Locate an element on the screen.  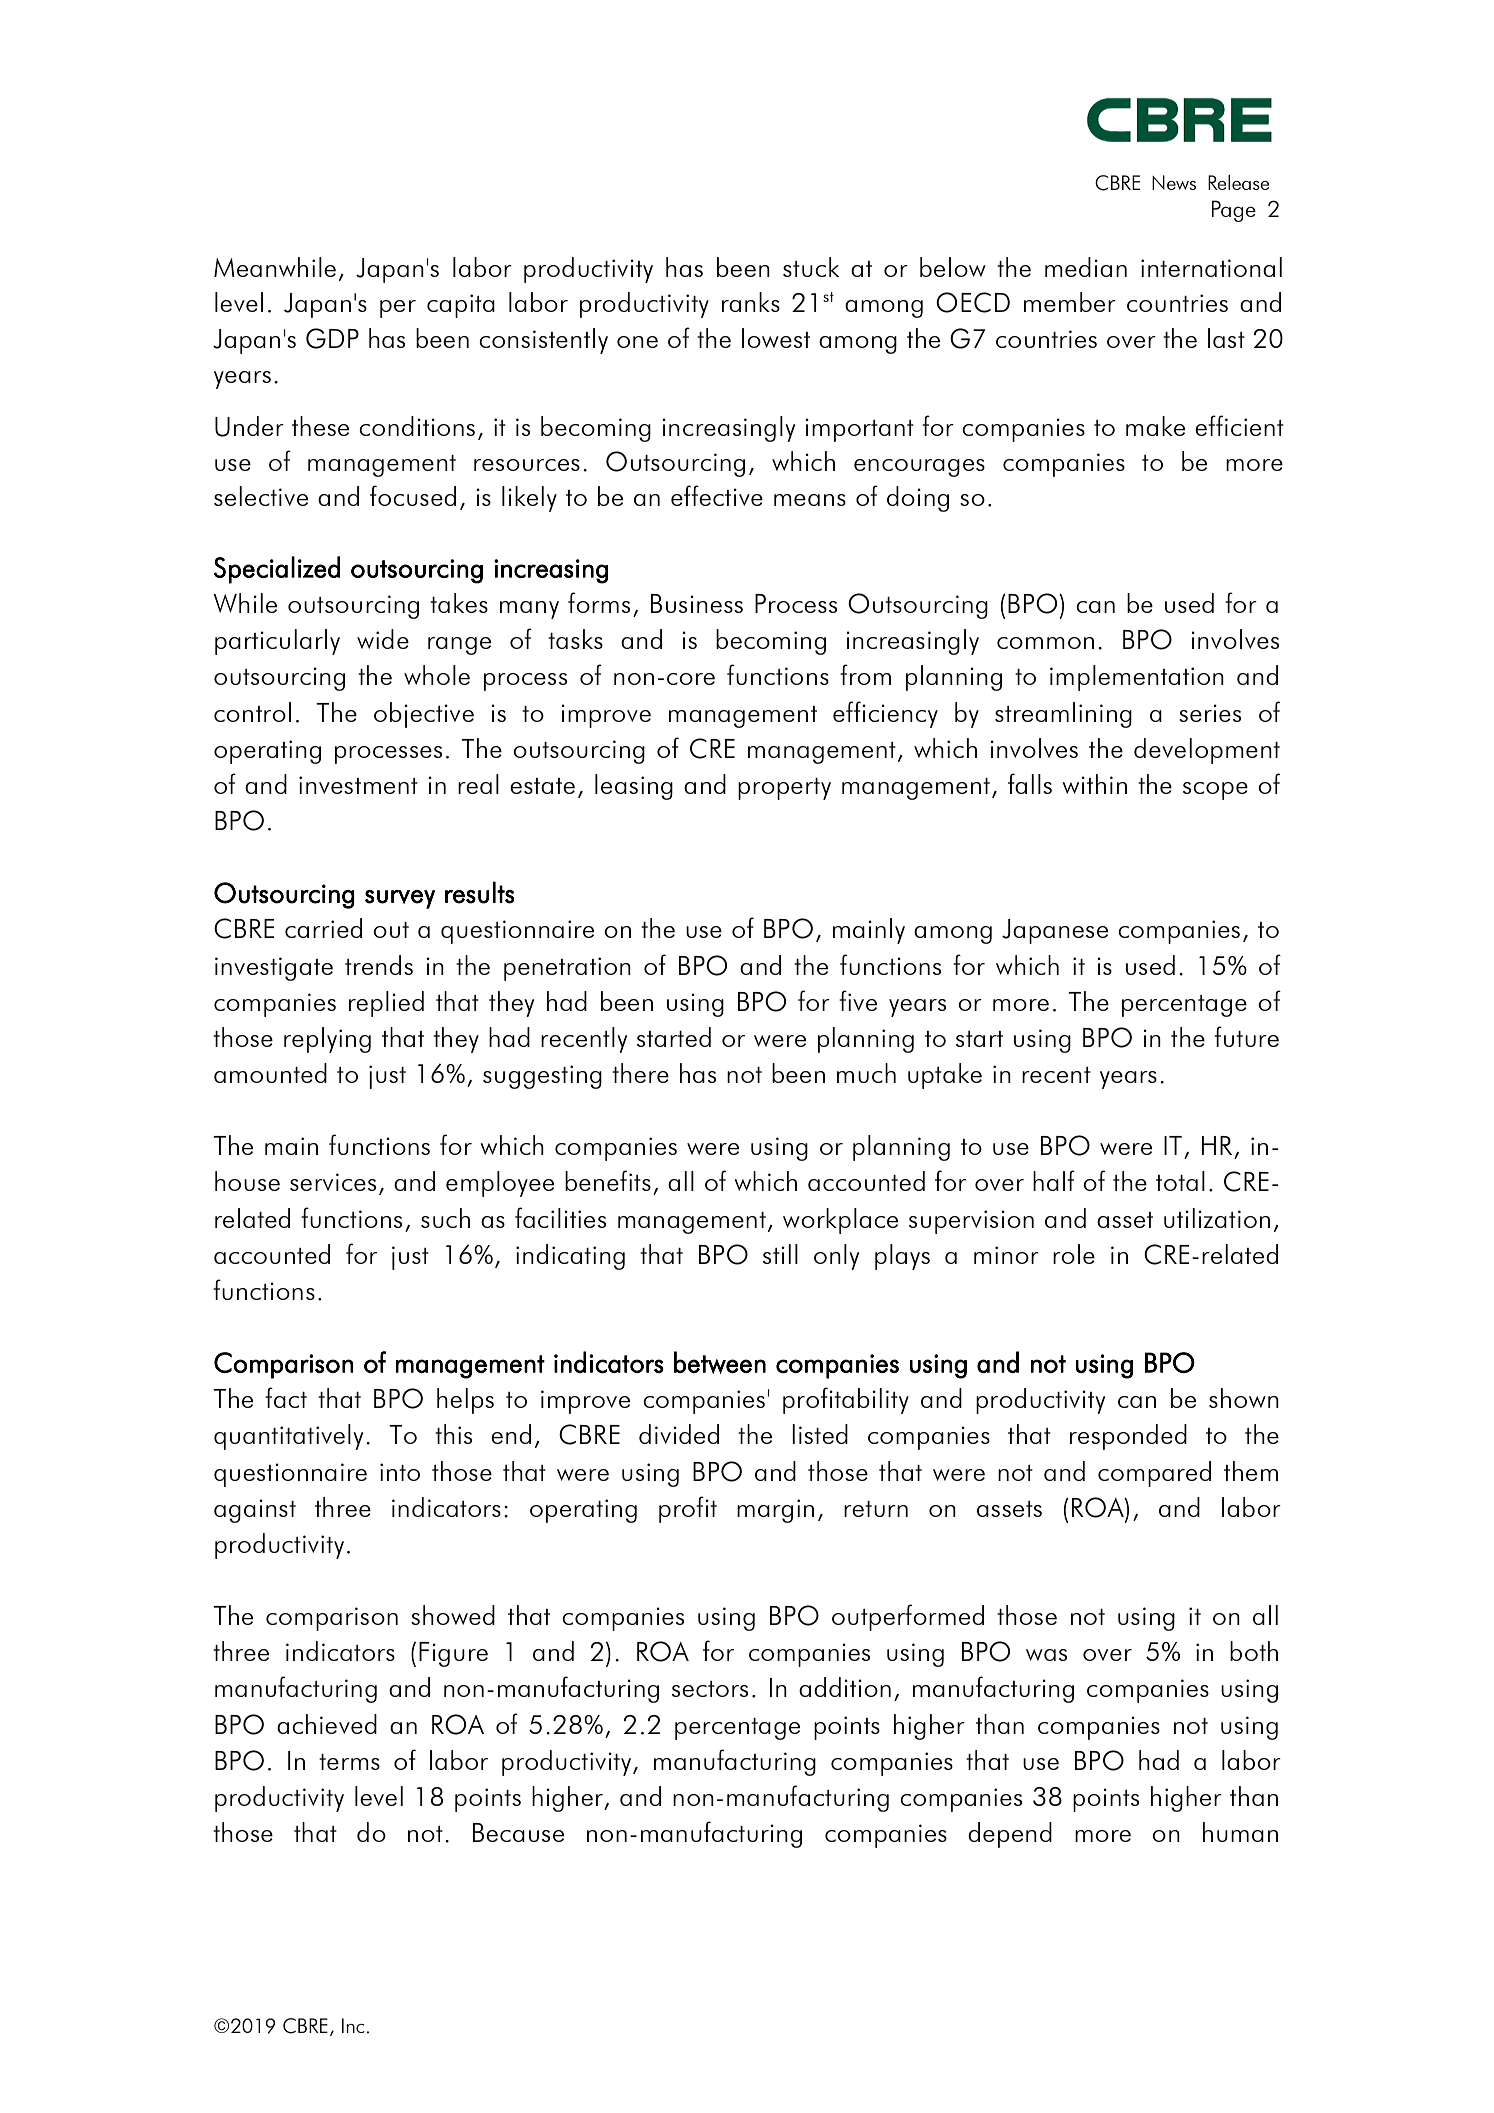
replied is located at coordinates (386, 1004).
